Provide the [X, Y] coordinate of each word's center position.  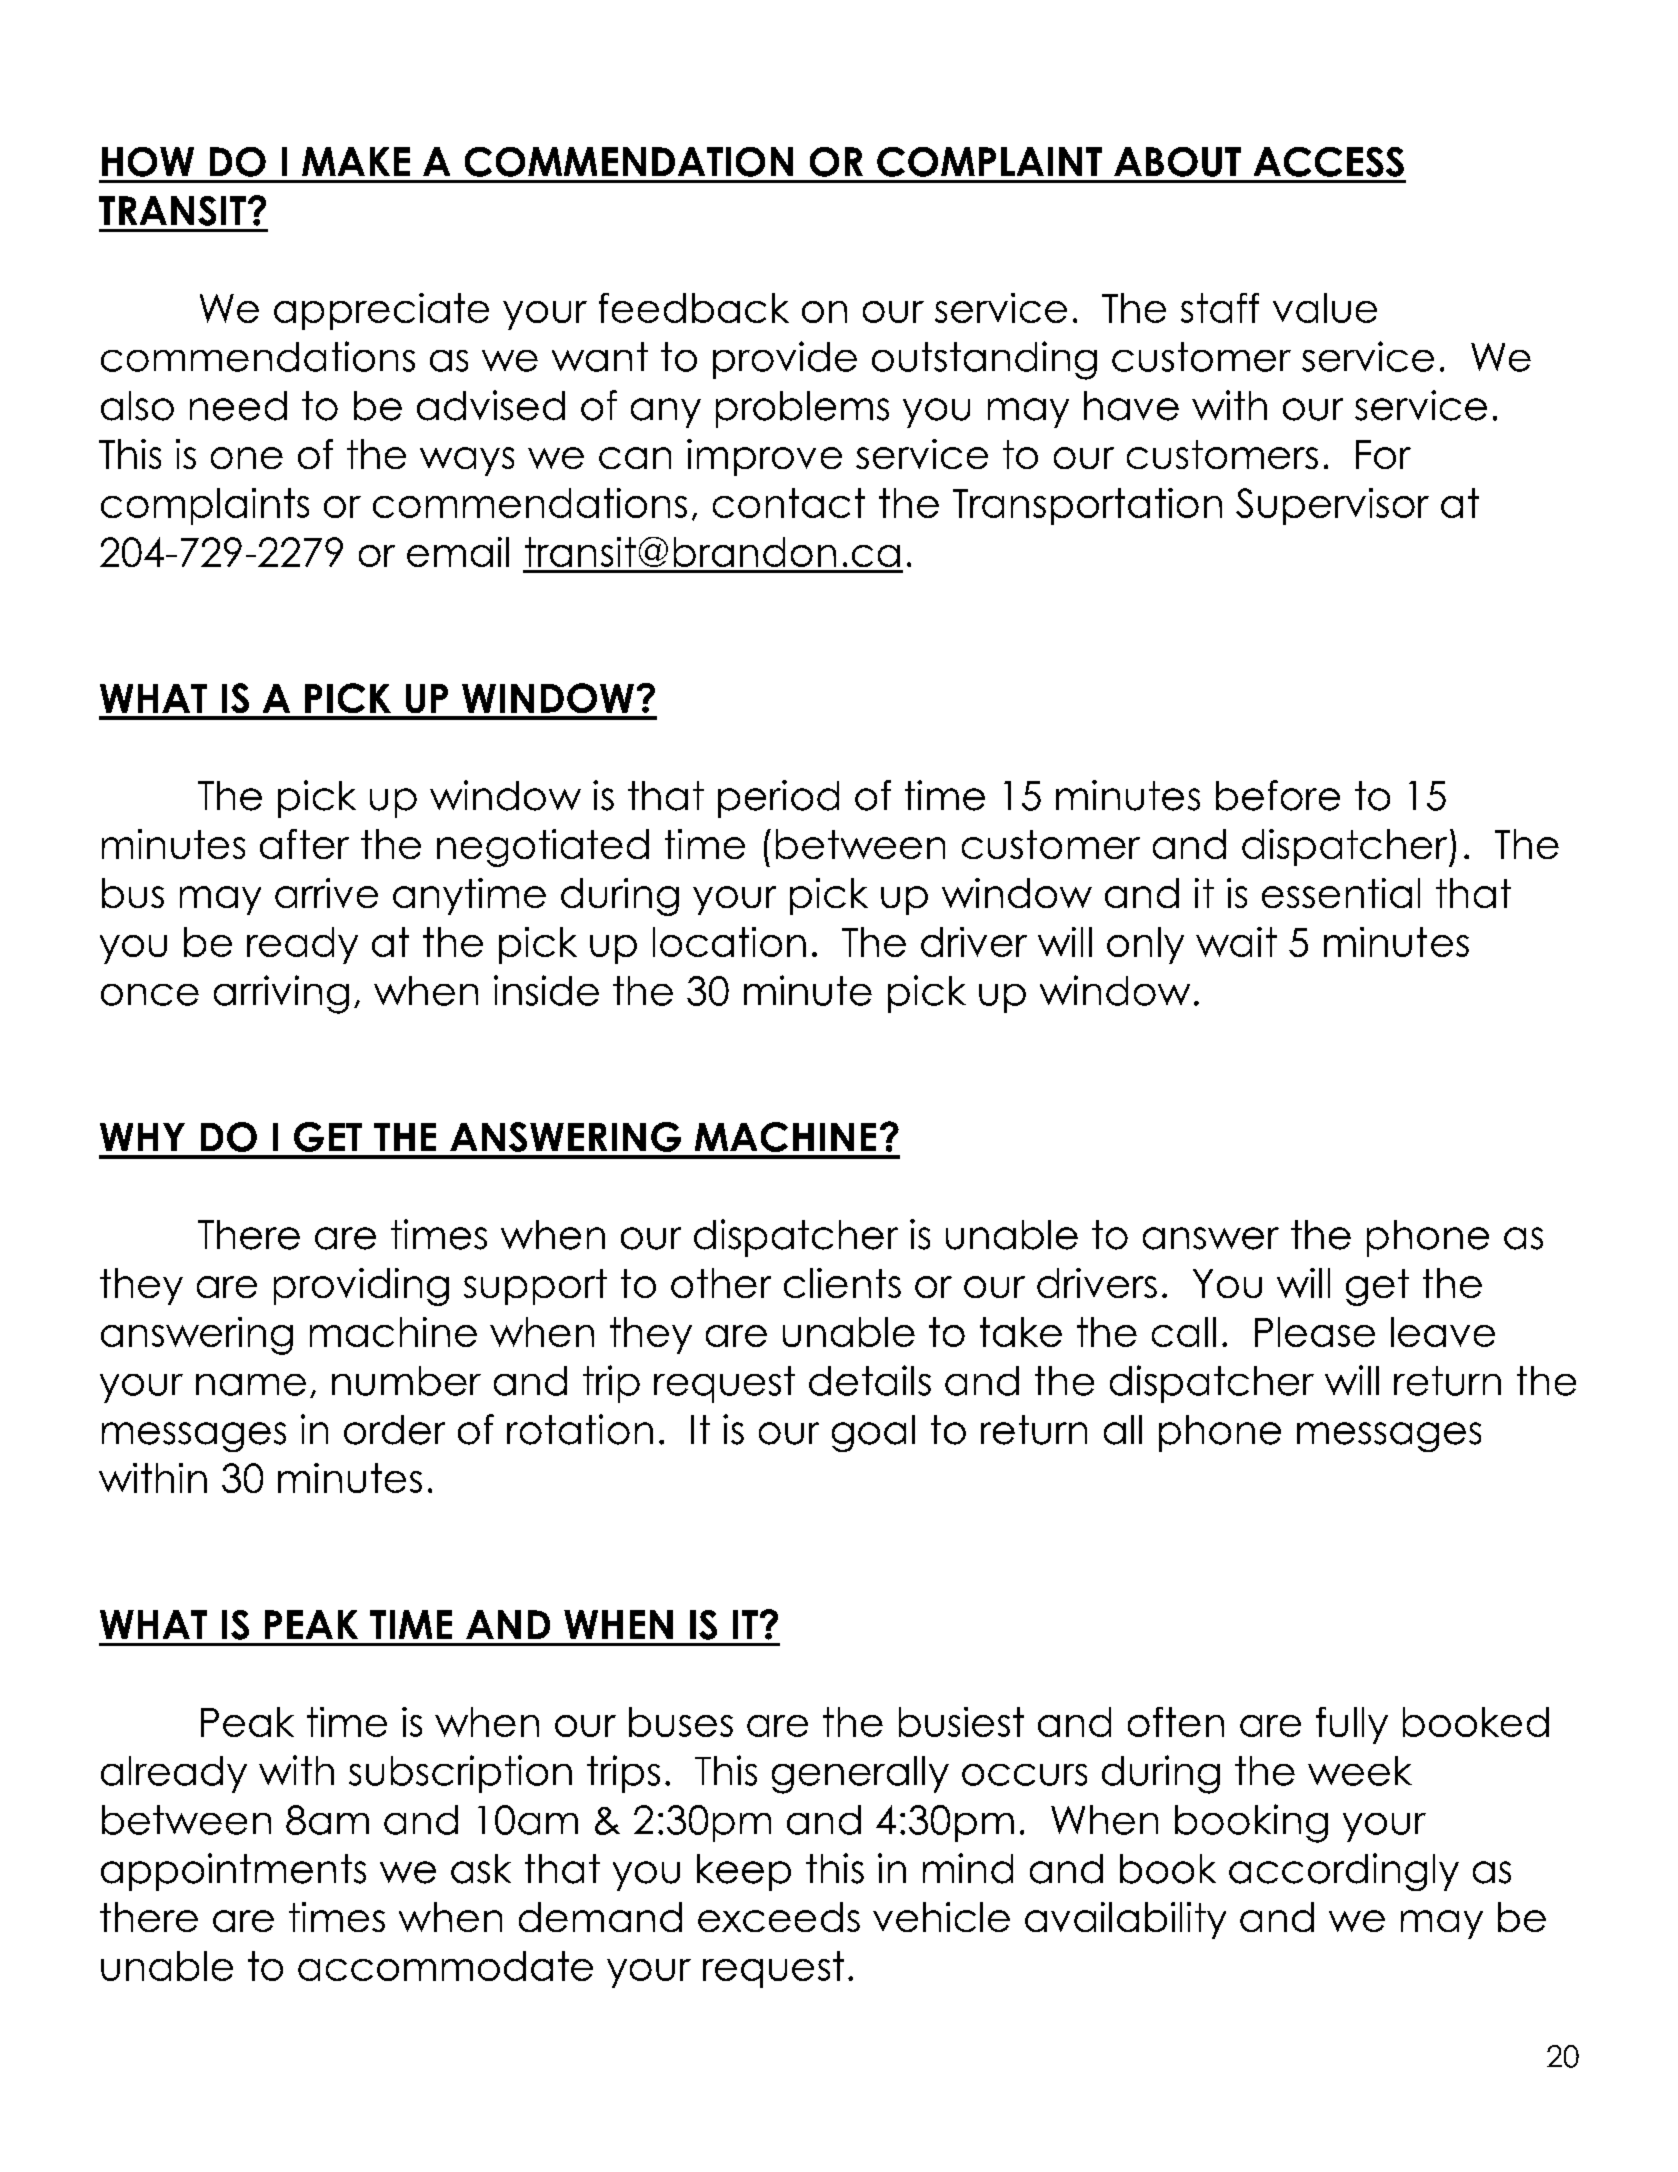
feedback [694, 308]
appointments [233, 1872]
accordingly [1344, 1872]
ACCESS [1329, 162]
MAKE [356, 161]
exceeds [779, 1917]
